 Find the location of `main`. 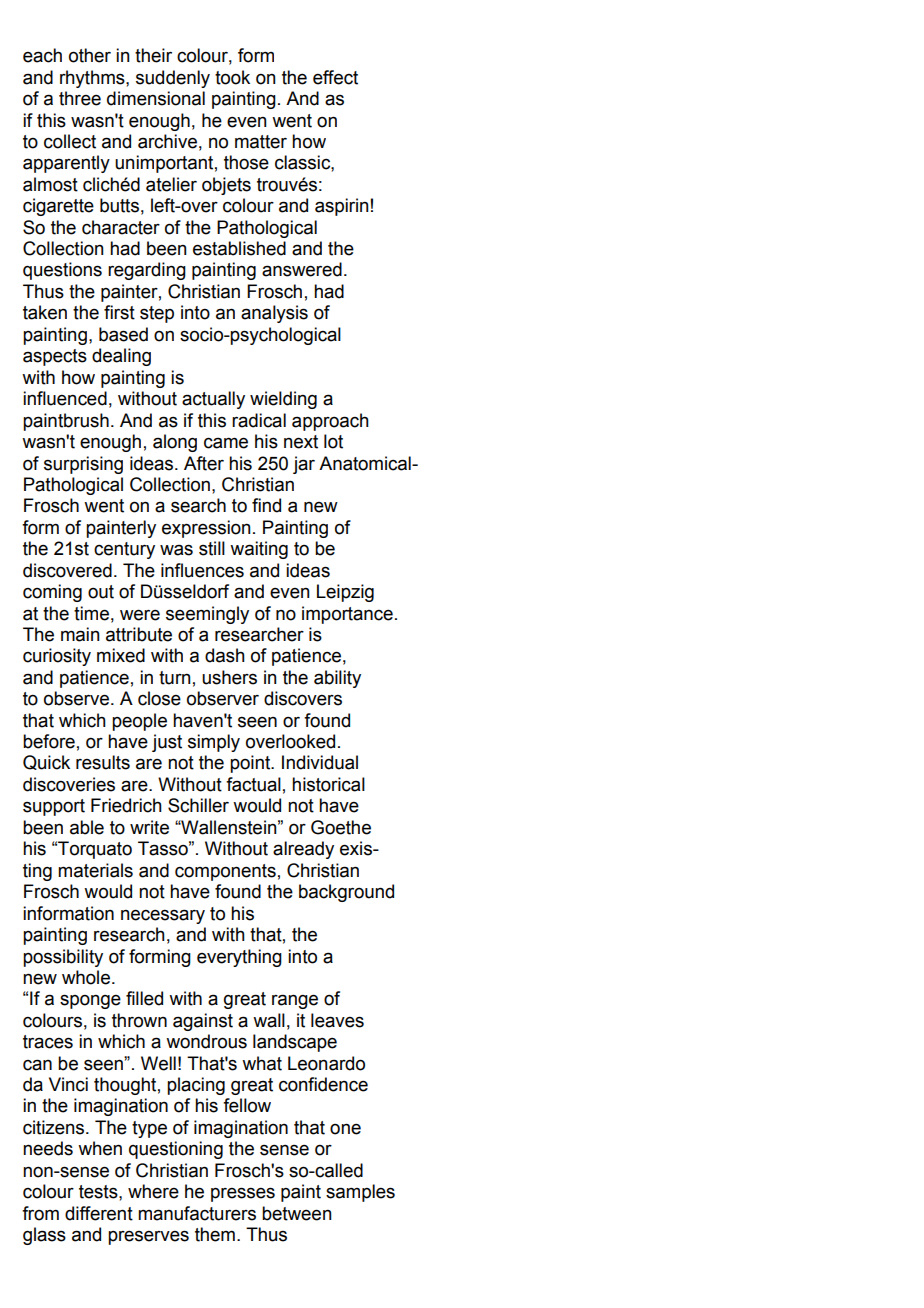

main is located at coordinates (80, 634).
